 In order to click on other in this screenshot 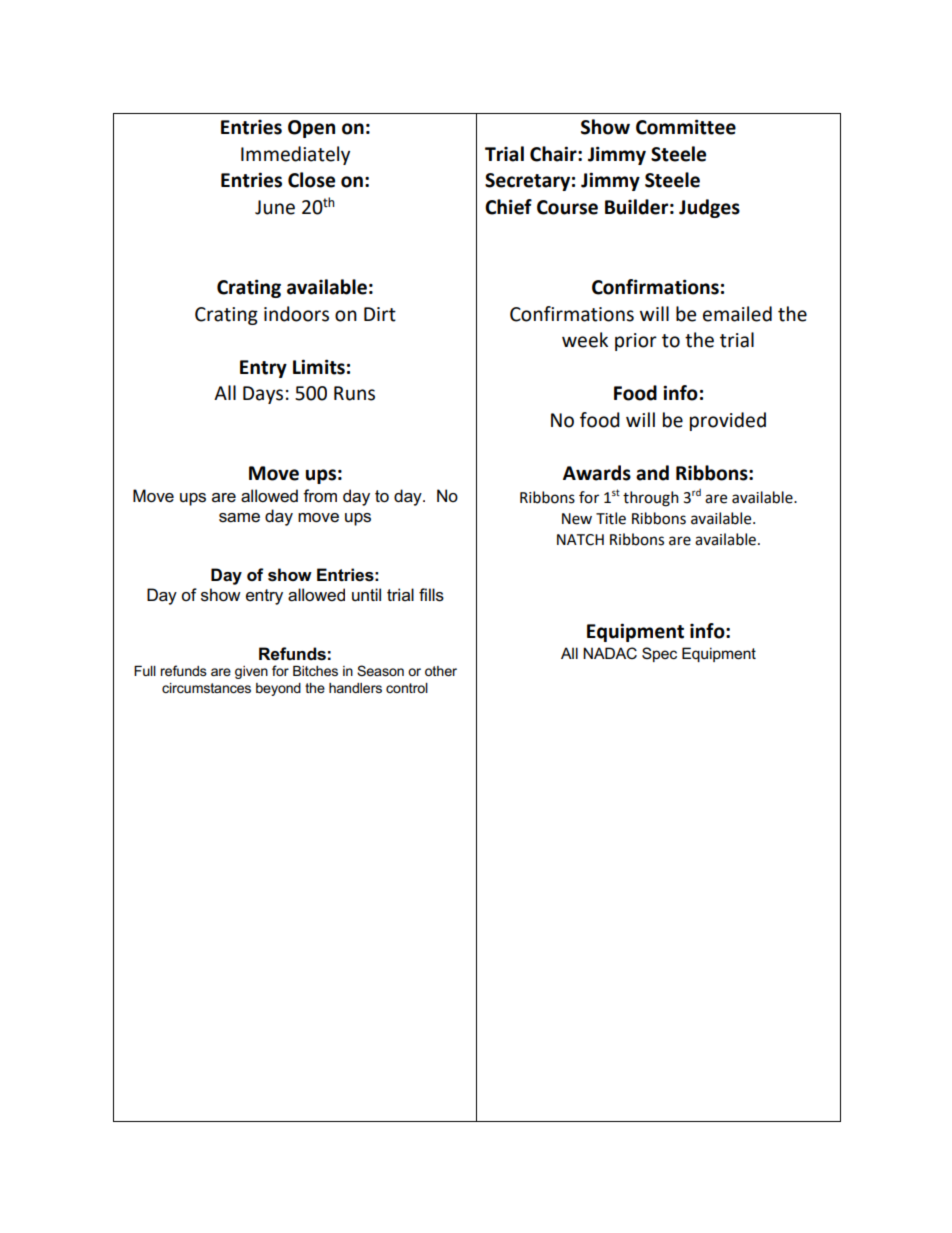, I will do `click(441, 671)`.
